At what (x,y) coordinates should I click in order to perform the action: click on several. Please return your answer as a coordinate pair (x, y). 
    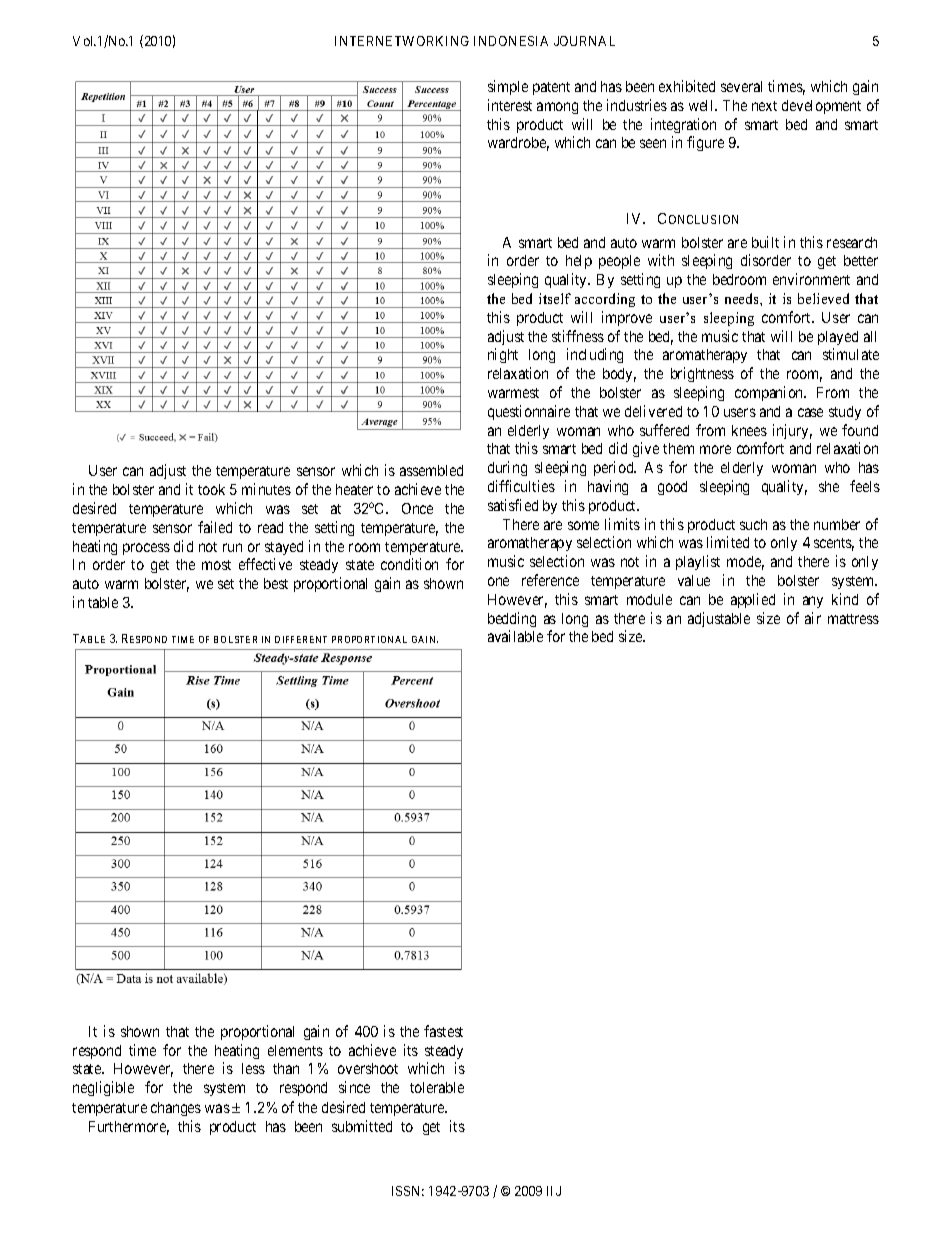
    Looking at the image, I should click on (741, 86).
